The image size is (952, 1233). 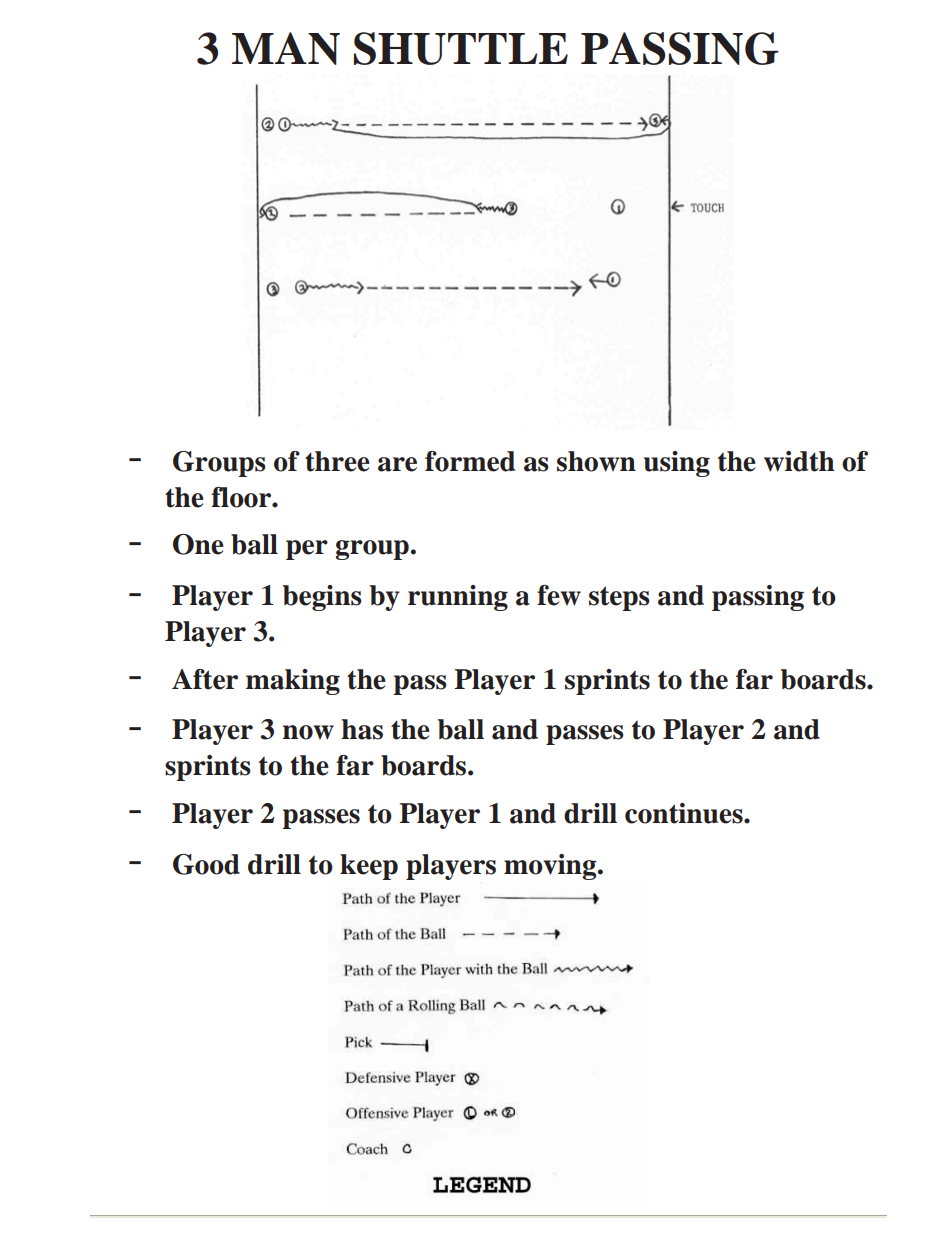 I want to click on three, so click(x=337, y=461).
